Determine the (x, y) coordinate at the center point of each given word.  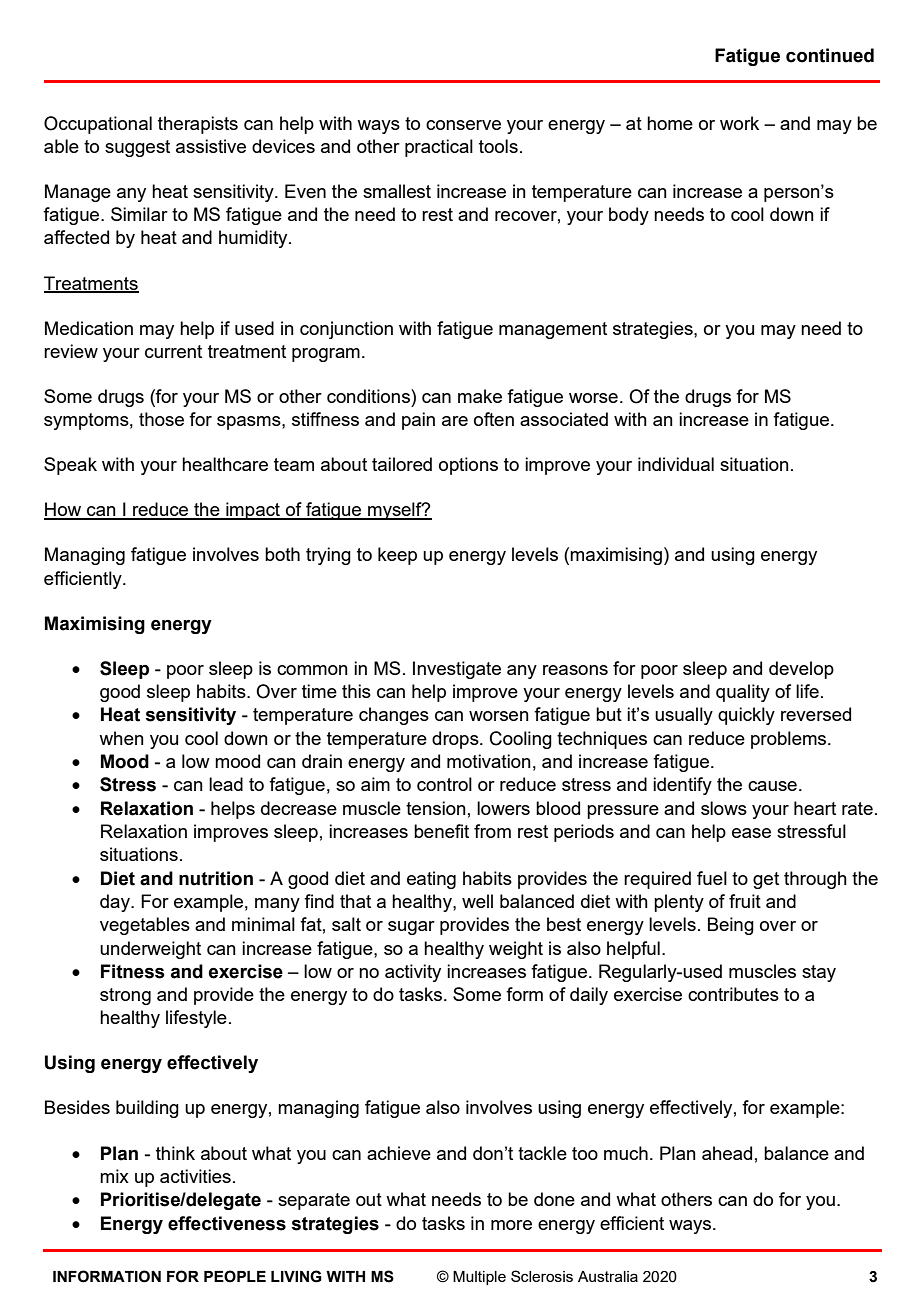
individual (676, 464)
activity (413, 973)
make (480, 396)
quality (743, 693)
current (173, 351)
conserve (463, 125)
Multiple (479, 1278)
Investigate (457, 670)
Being (731, 926)
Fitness (133, 971)
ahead (727, 1153)
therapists (198, 125)
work (739, 123)
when (121, 738)
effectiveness (227, 1223)
